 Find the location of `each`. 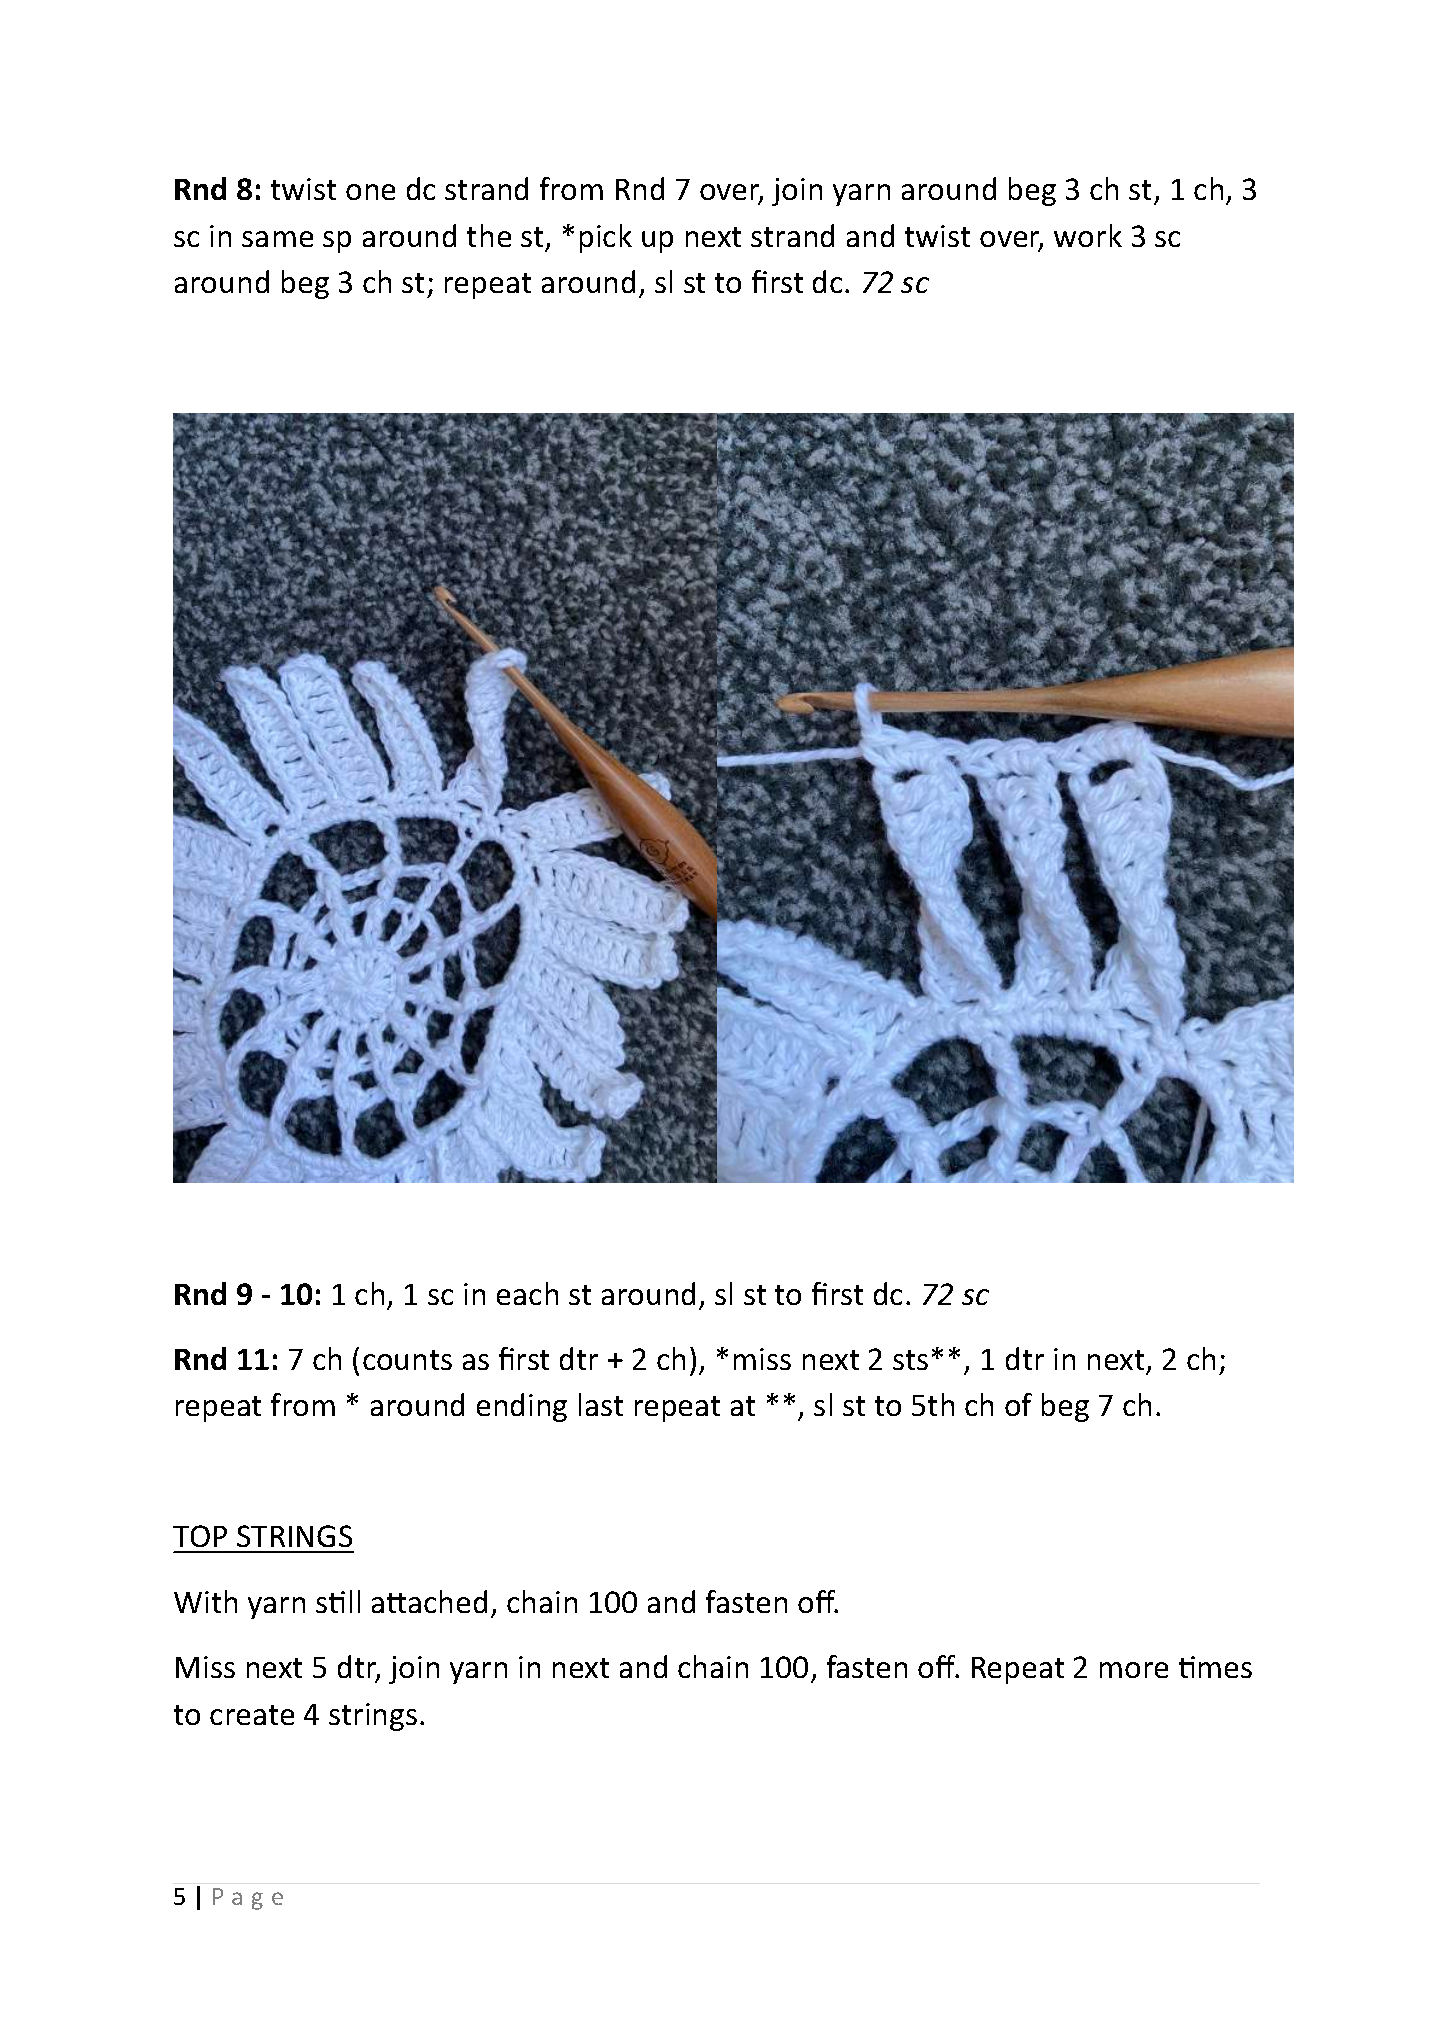

each is located at coordinates (527, 1293).
